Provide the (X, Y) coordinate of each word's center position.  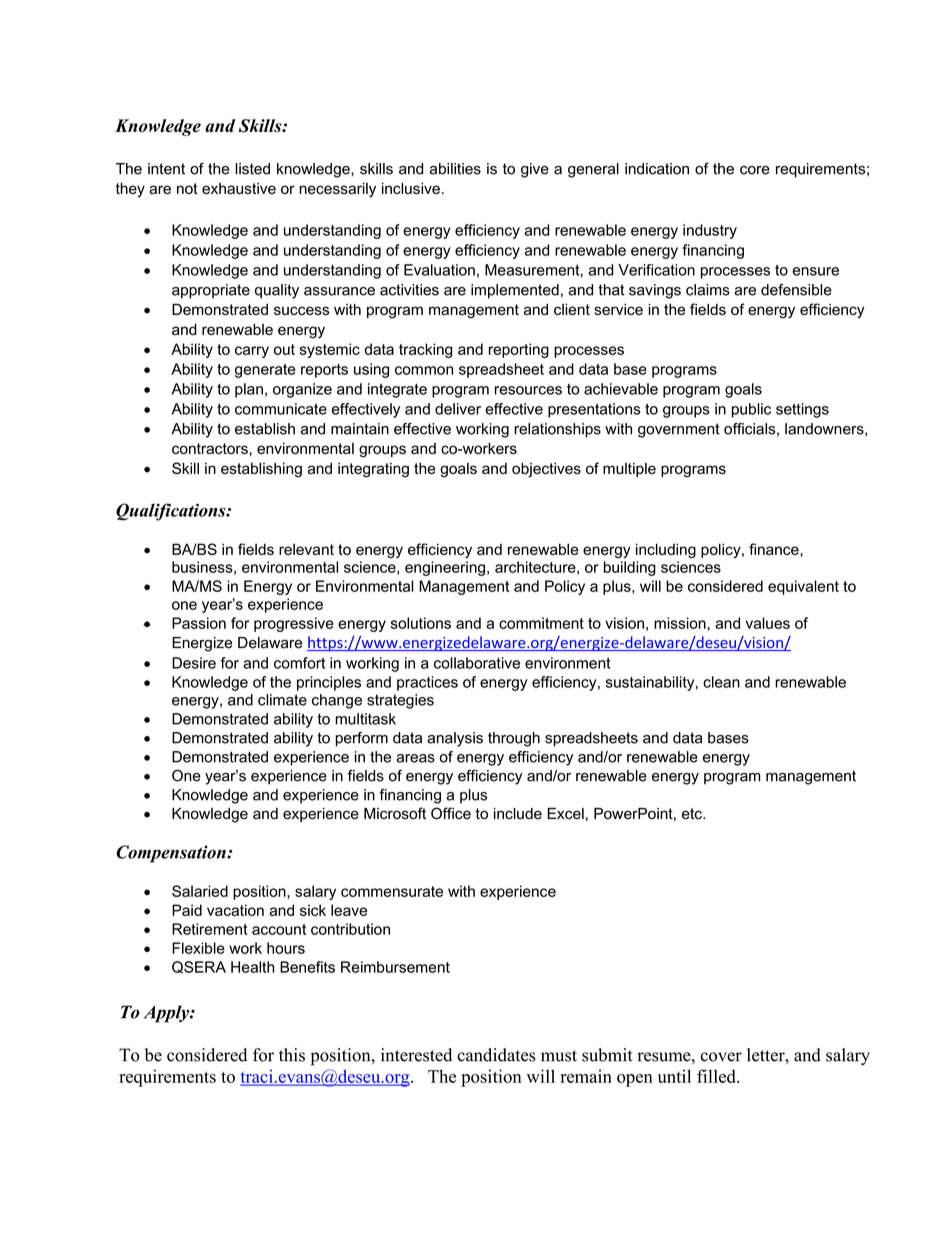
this (292, 1055)
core (755, 170)
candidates (496, 1055)
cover (721, 1057)
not (187, 188)
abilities (455, 169)
